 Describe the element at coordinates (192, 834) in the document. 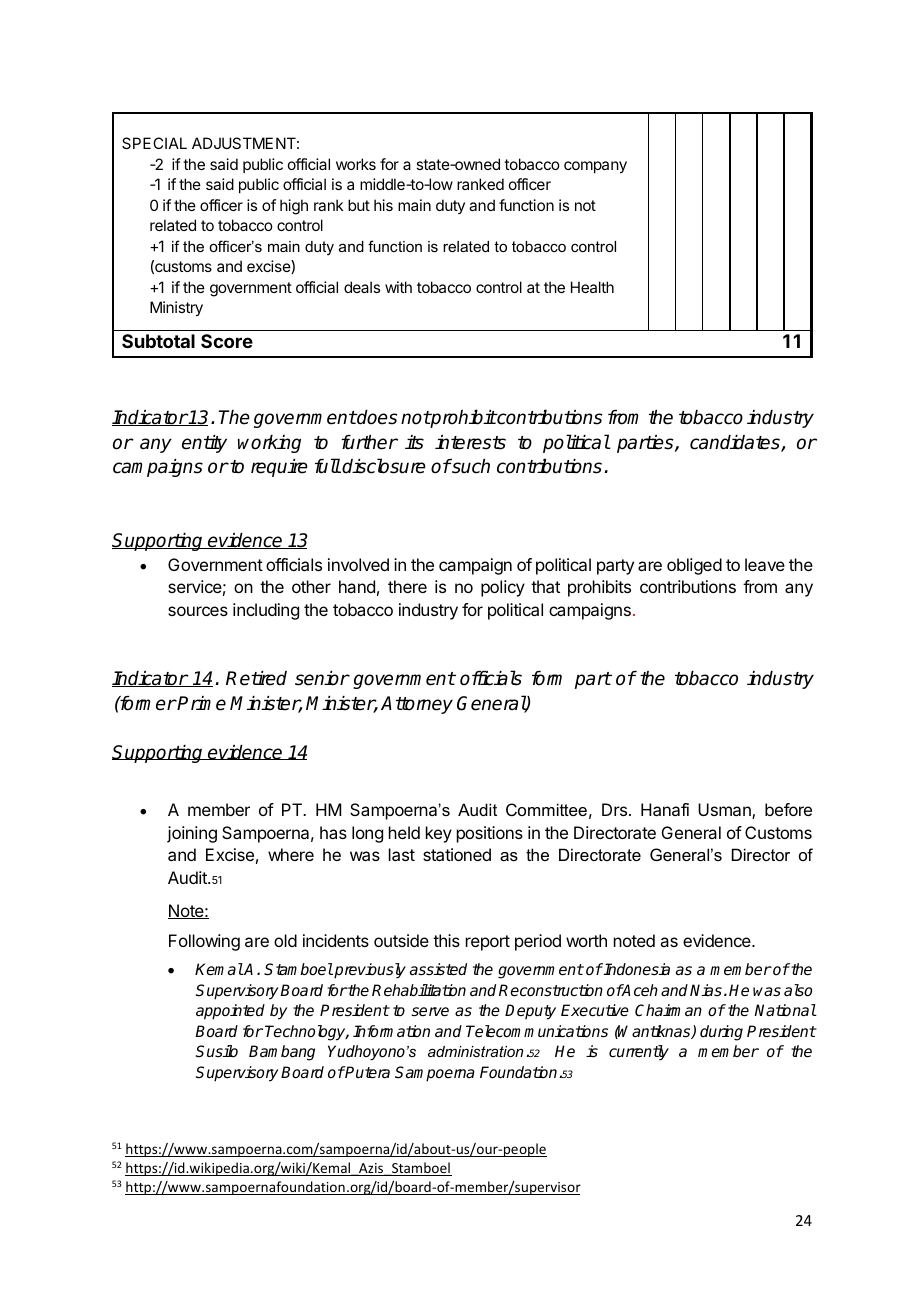

I see `joining` at that location.
